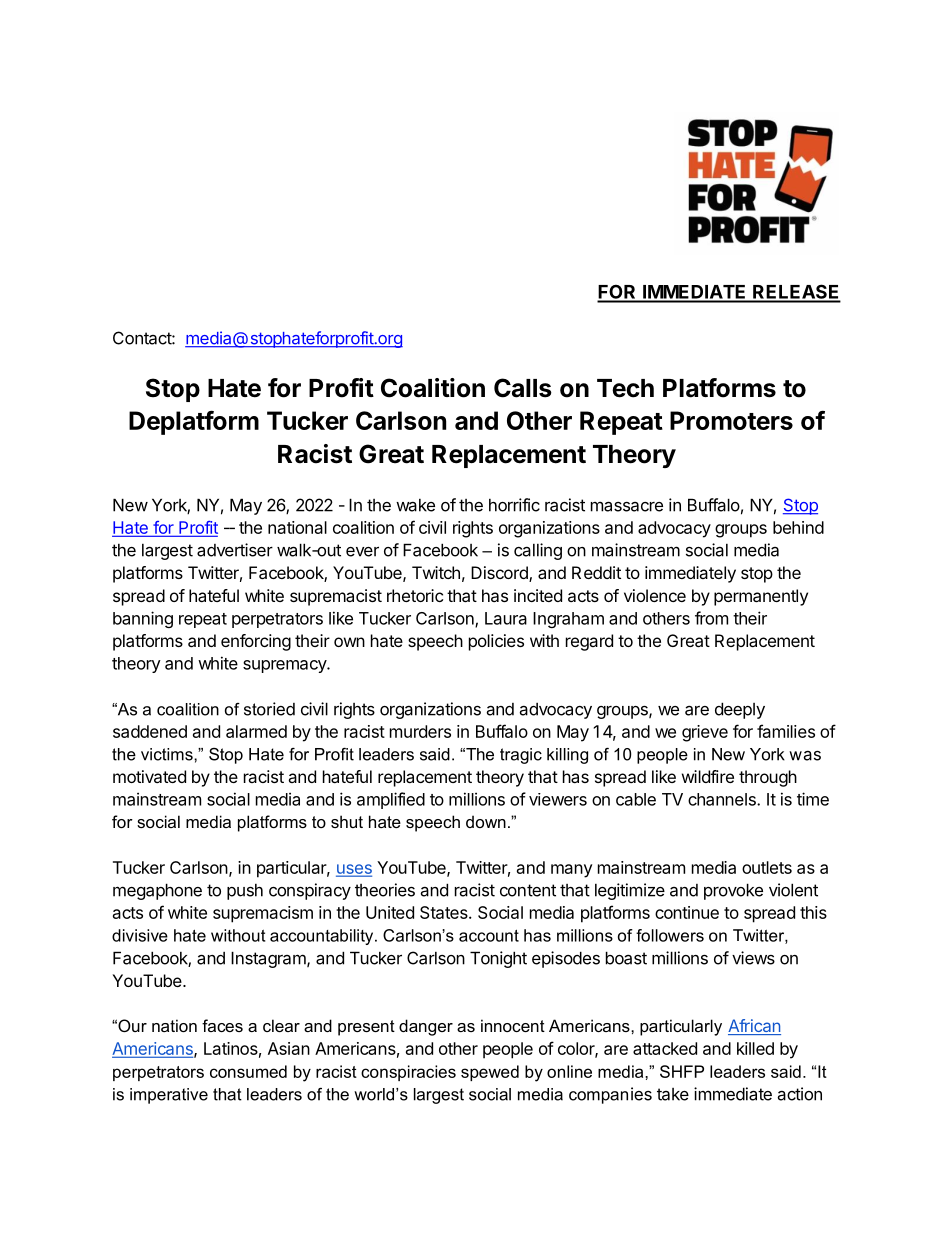  Describe the element at coordinates (415, 505) in the image. I see `wake` at that location.
